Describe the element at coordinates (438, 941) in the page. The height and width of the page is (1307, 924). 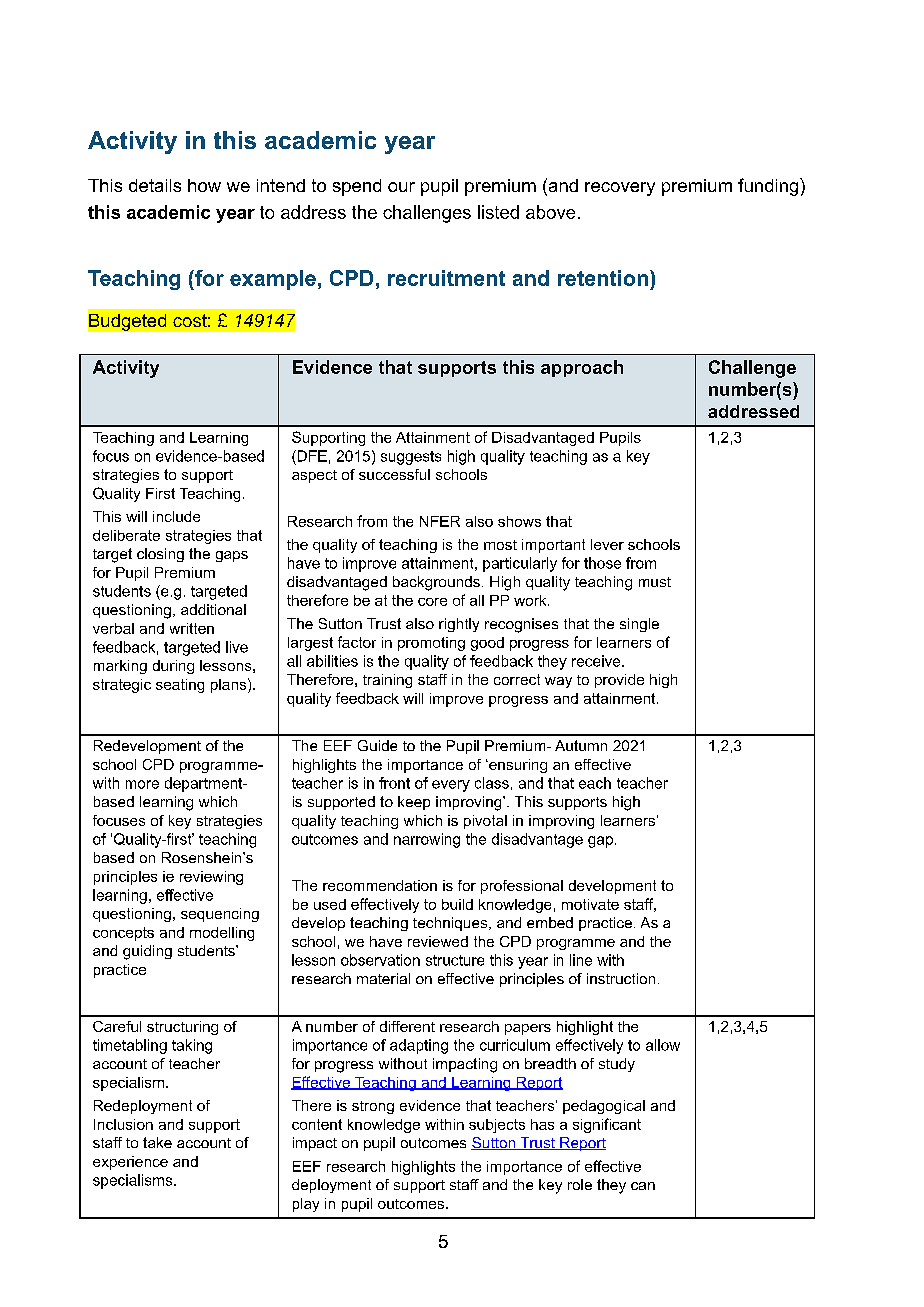
I see `reviewed` at that location.
